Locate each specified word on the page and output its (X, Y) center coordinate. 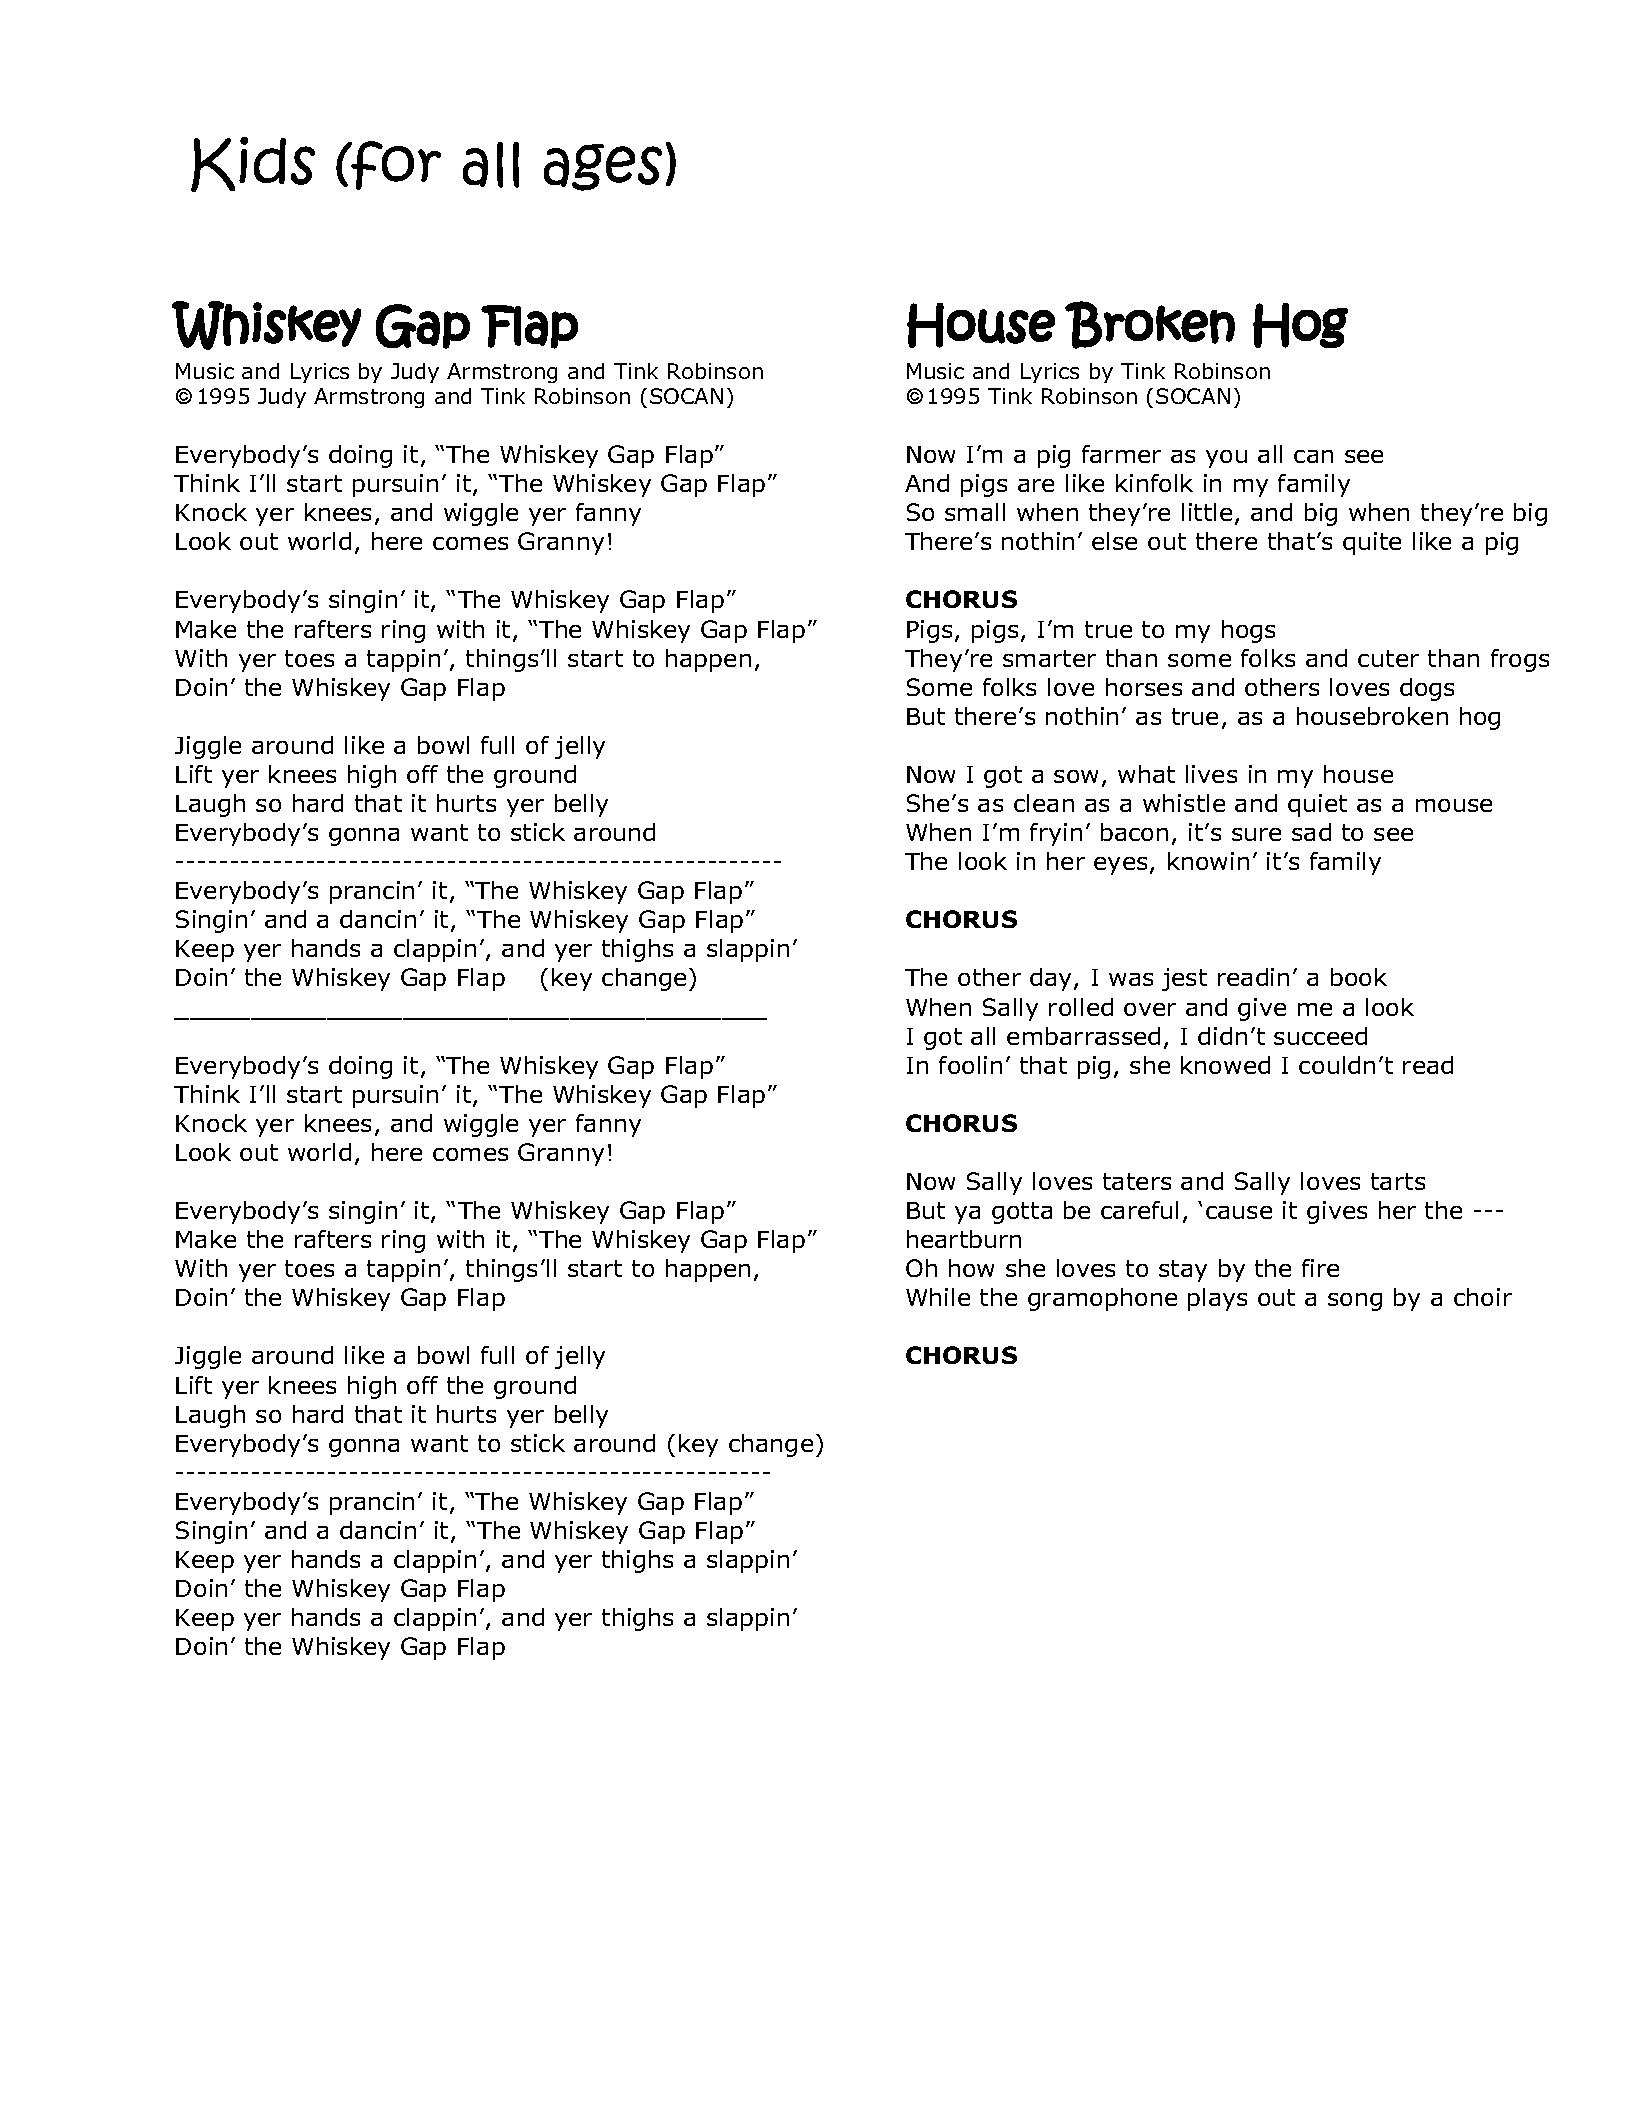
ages (603, 167)
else (1114, 541)
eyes (1120, 866)
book (1359, 977)
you (1226, 459)
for (395, 165)
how (971, 1268)
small (975, 512)
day (1052, 979)
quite (1372, 543)
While (938, 1297)
